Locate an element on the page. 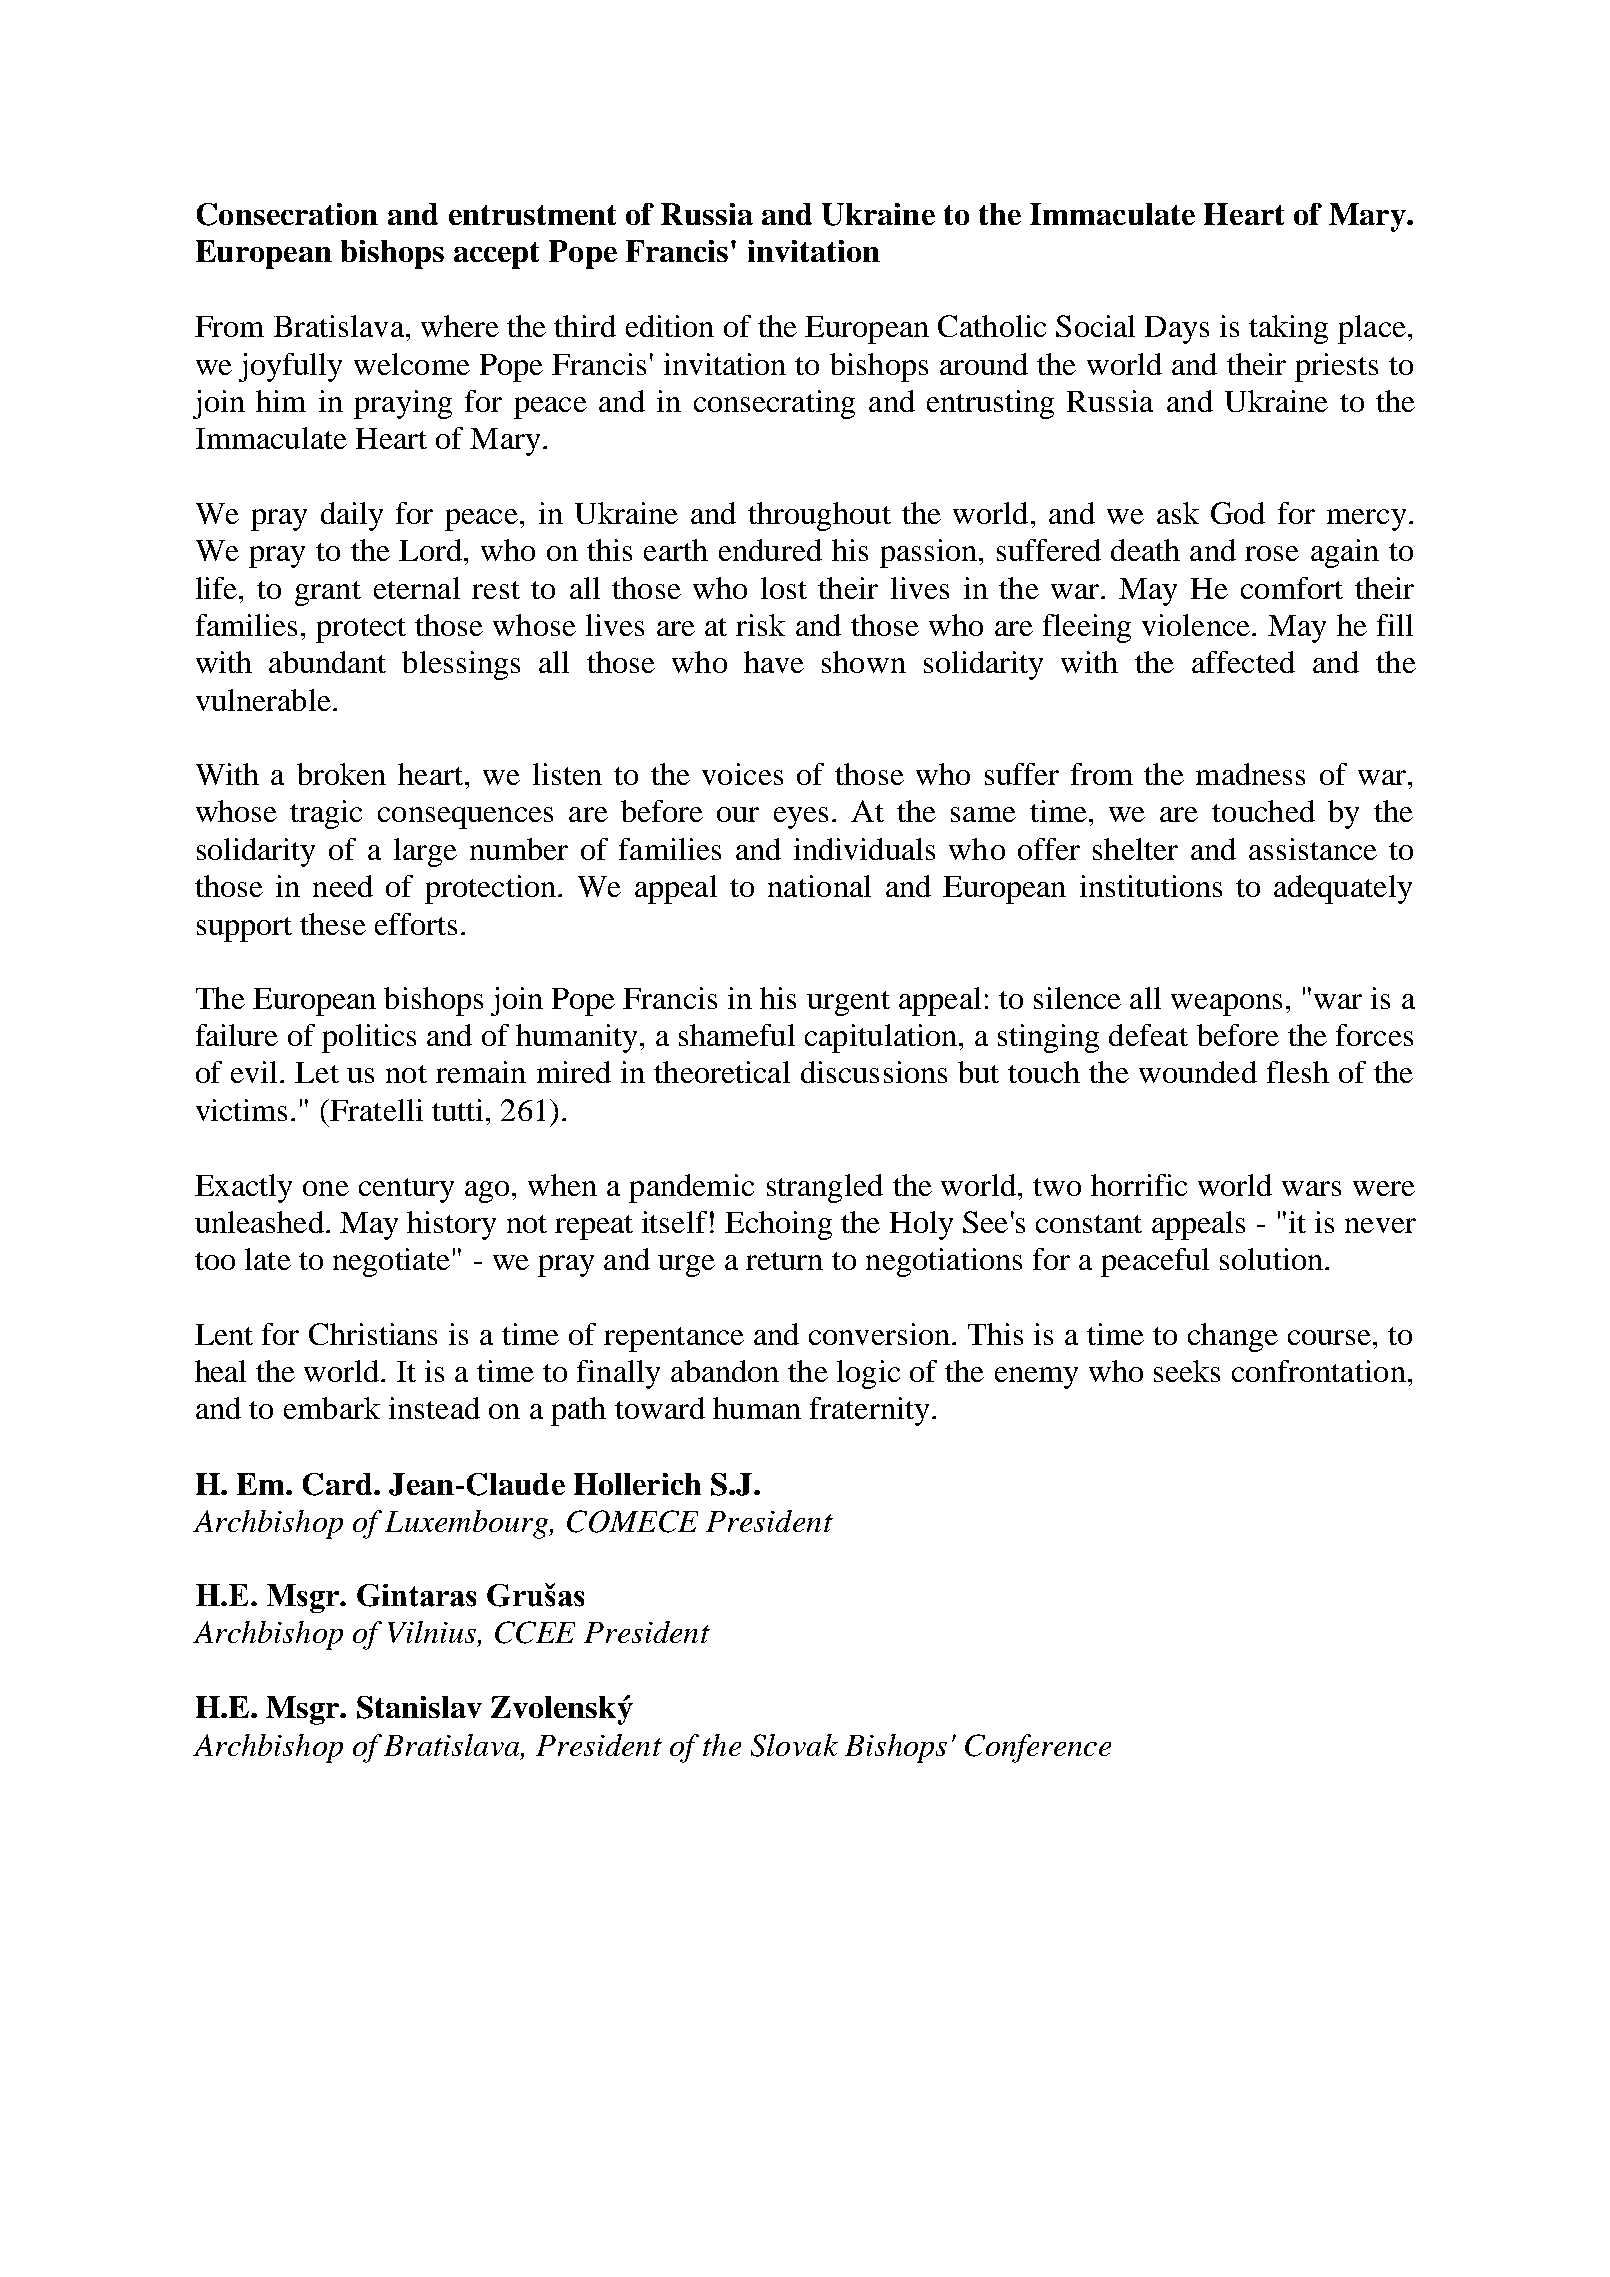  risk is located at coordinates (760, 625).
